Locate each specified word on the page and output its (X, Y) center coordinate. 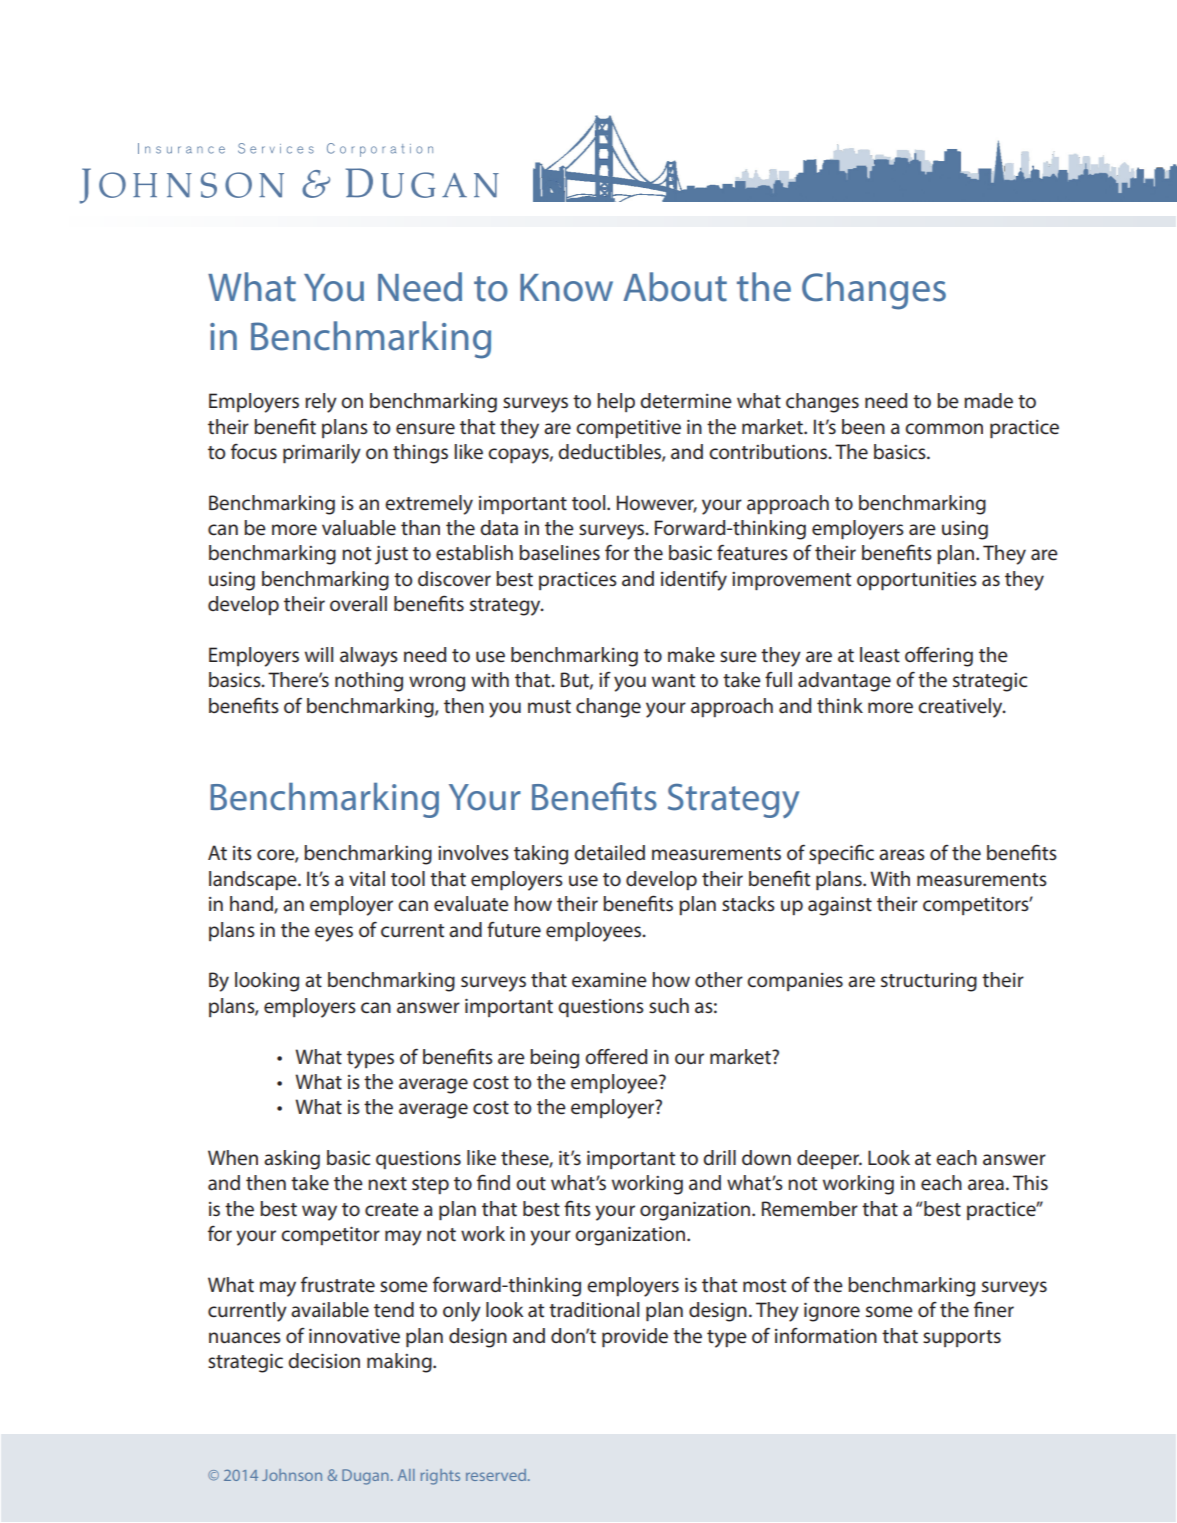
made (988, 400)
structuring (929, 982)
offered (616, 1056)
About (675, 287)
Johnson (292, 1475)
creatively (961, 708)
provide (635, 1337)
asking (292, 1160)
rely (321, 403)
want (674, 680)
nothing (369, 682)
